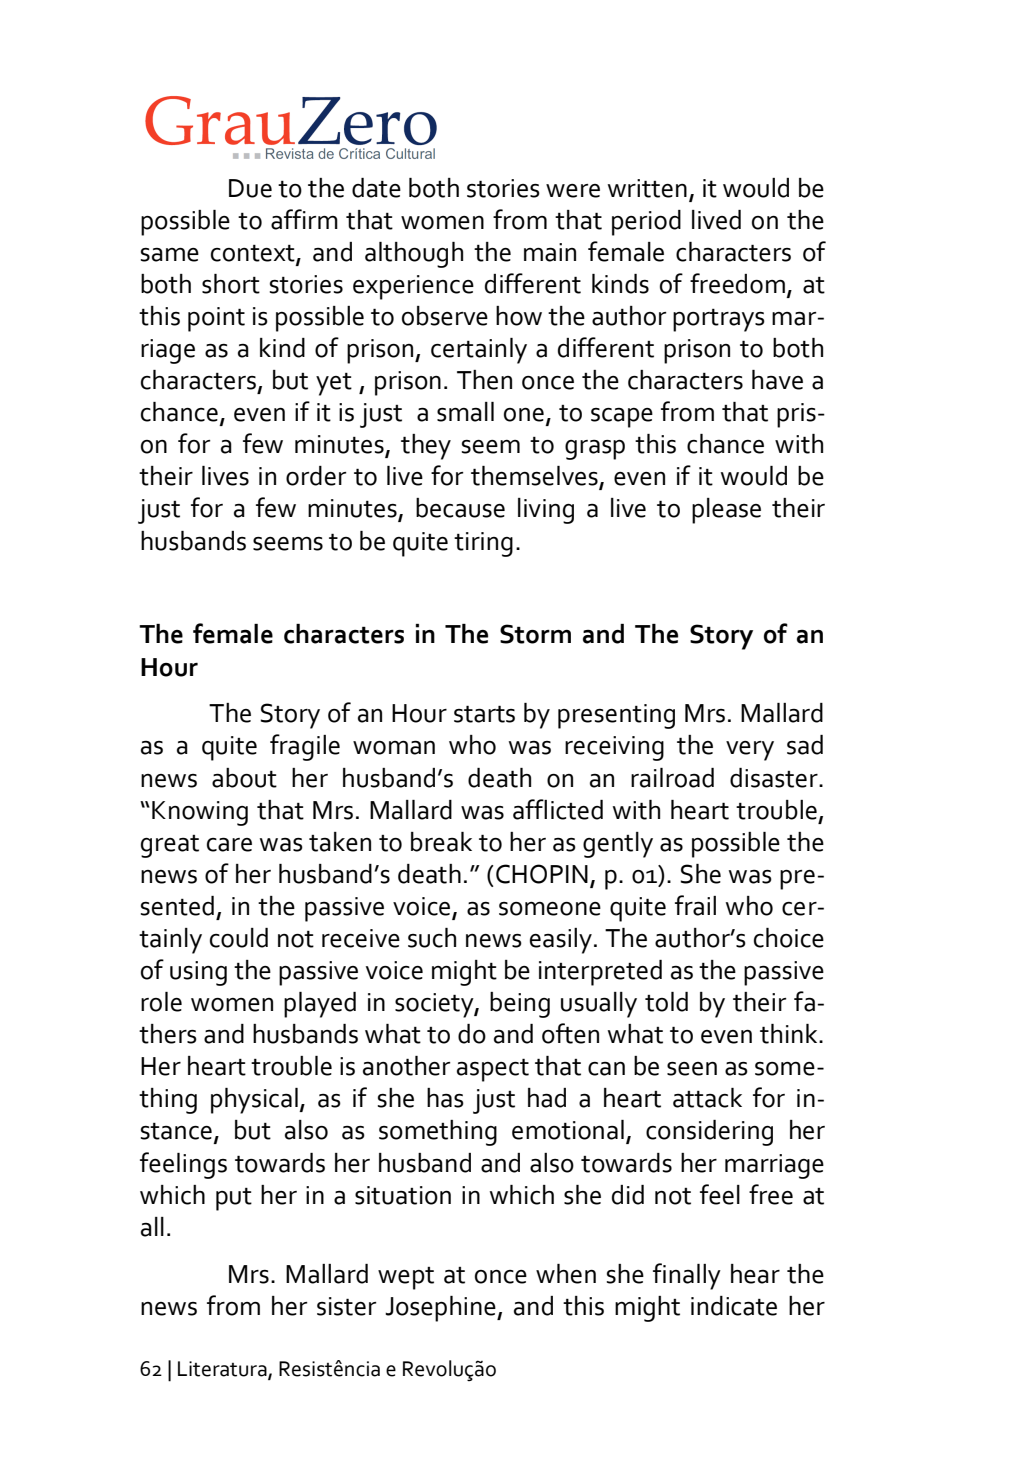 The width and height of the screenshot is (1035, 1469). What do you see at coordinates (695, 905) in the screenshot?
I see `frail` at bounding box center [695, 905].
